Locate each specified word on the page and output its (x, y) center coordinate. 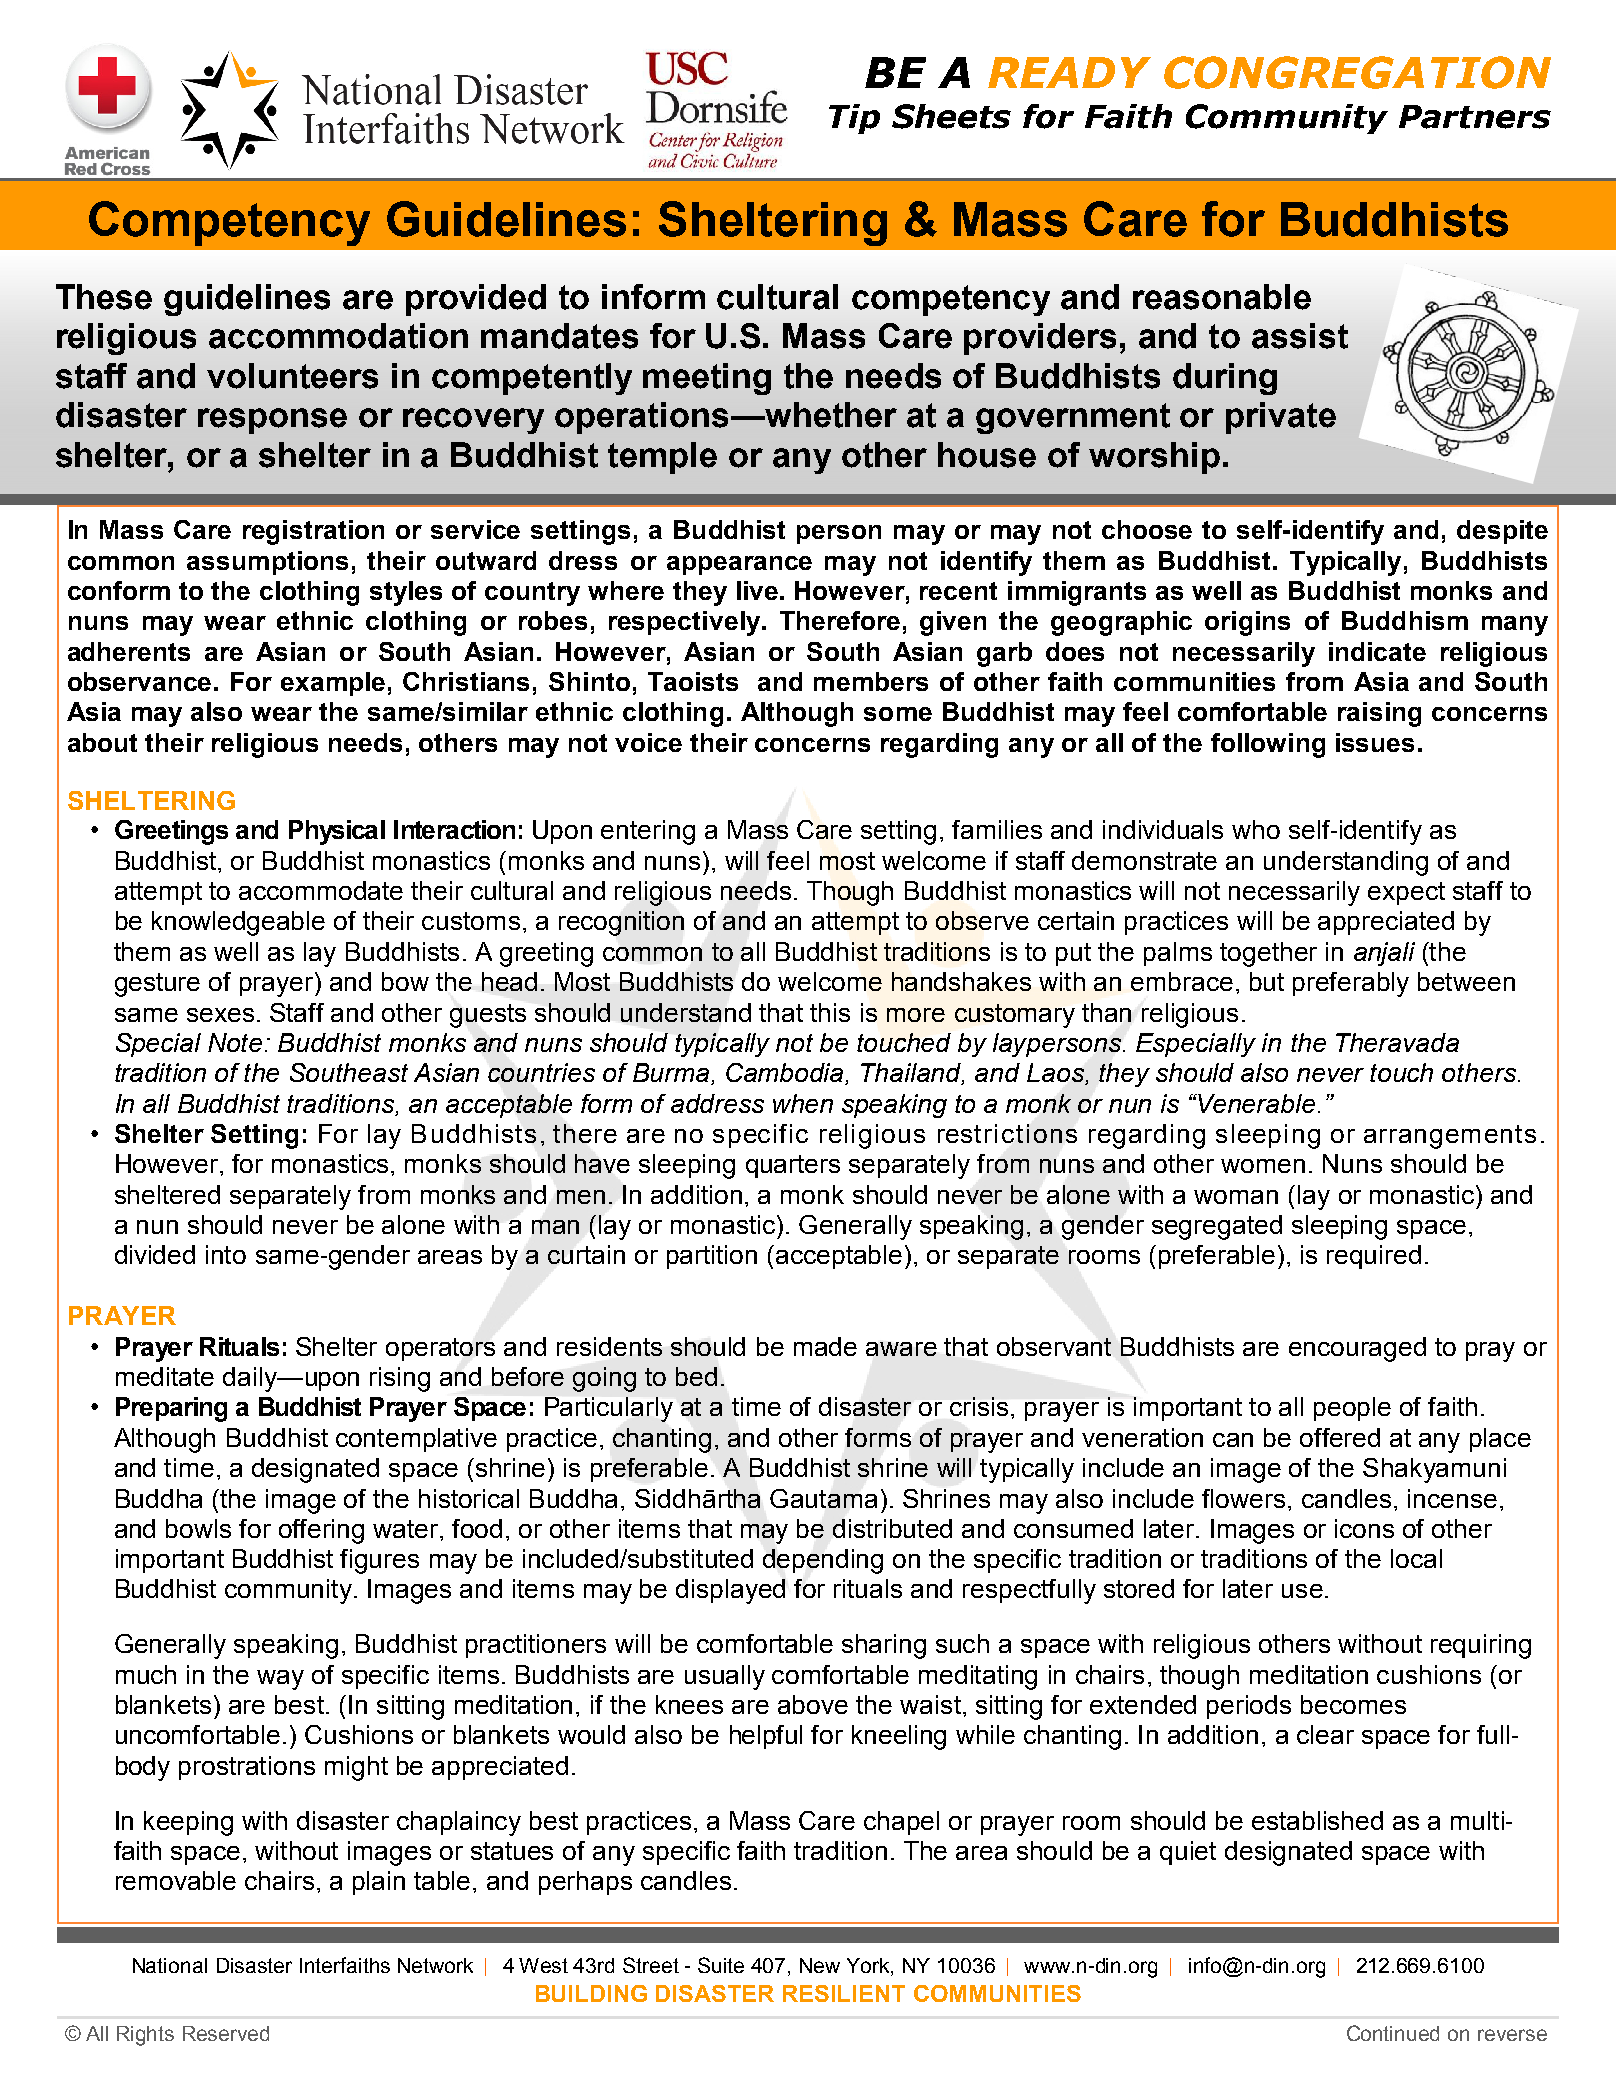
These (104, 297)
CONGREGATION (1357, 72)
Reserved (226, 2033)
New (820, 1965)
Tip (854, 119)
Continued (1393, 2033)
